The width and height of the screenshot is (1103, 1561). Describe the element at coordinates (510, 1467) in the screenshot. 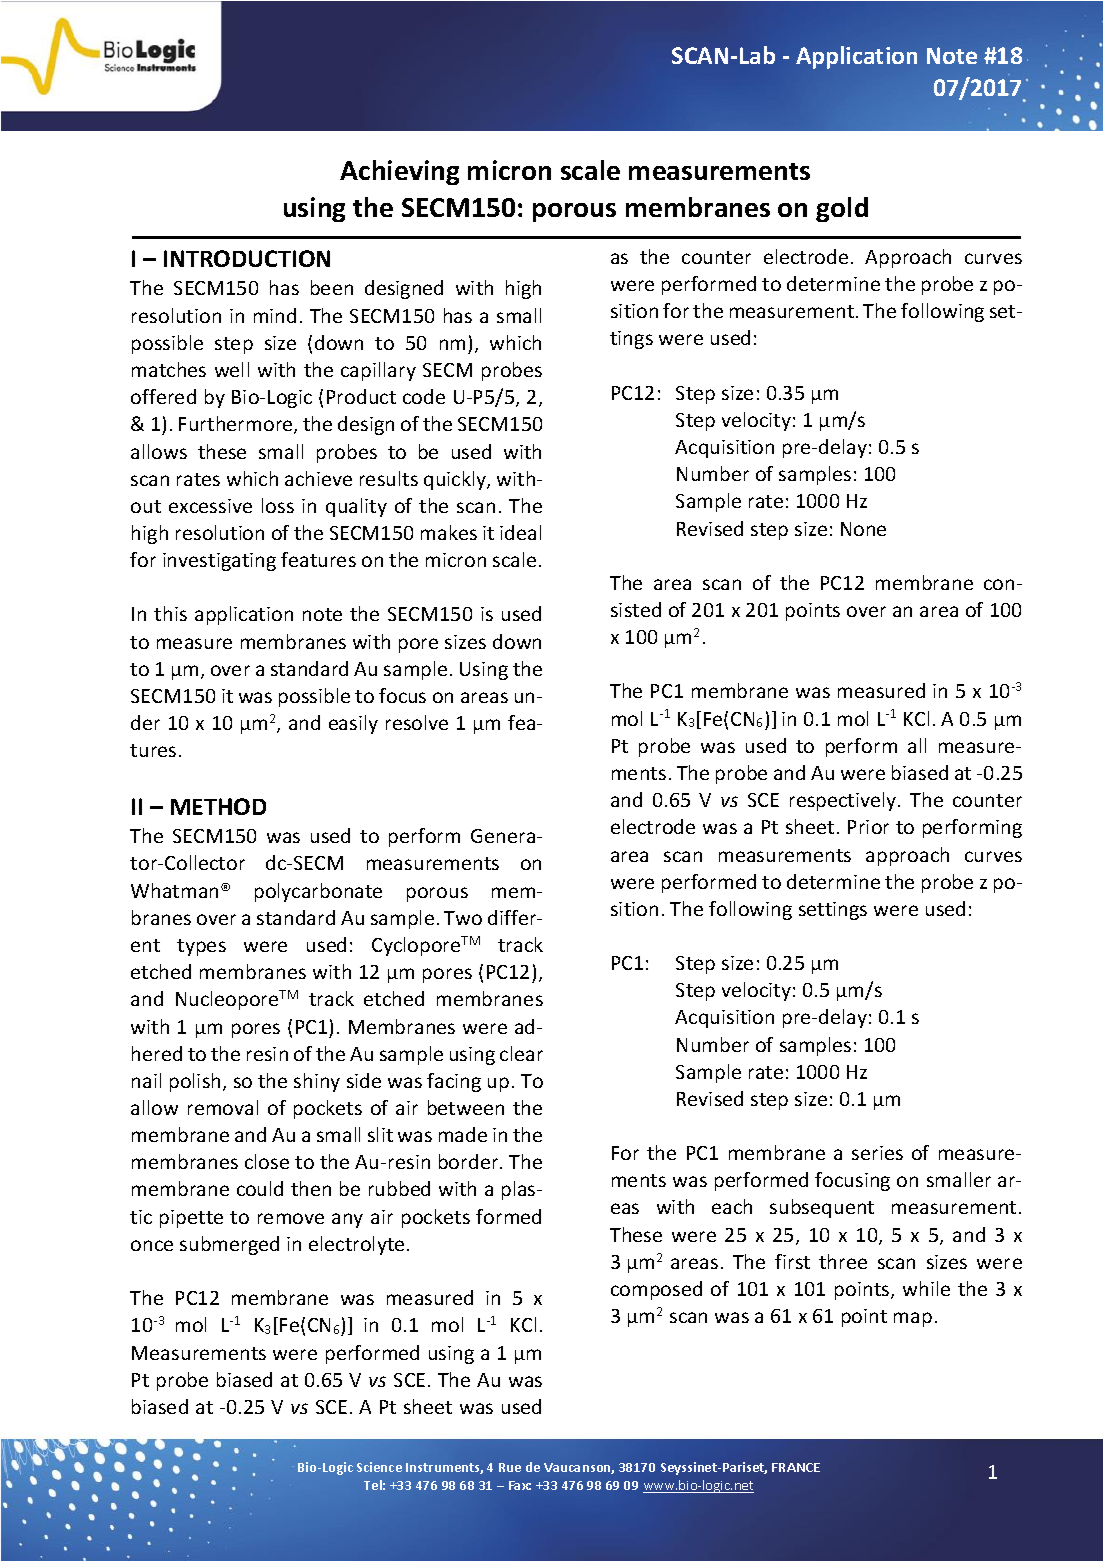

I see `Rue` at that location.
